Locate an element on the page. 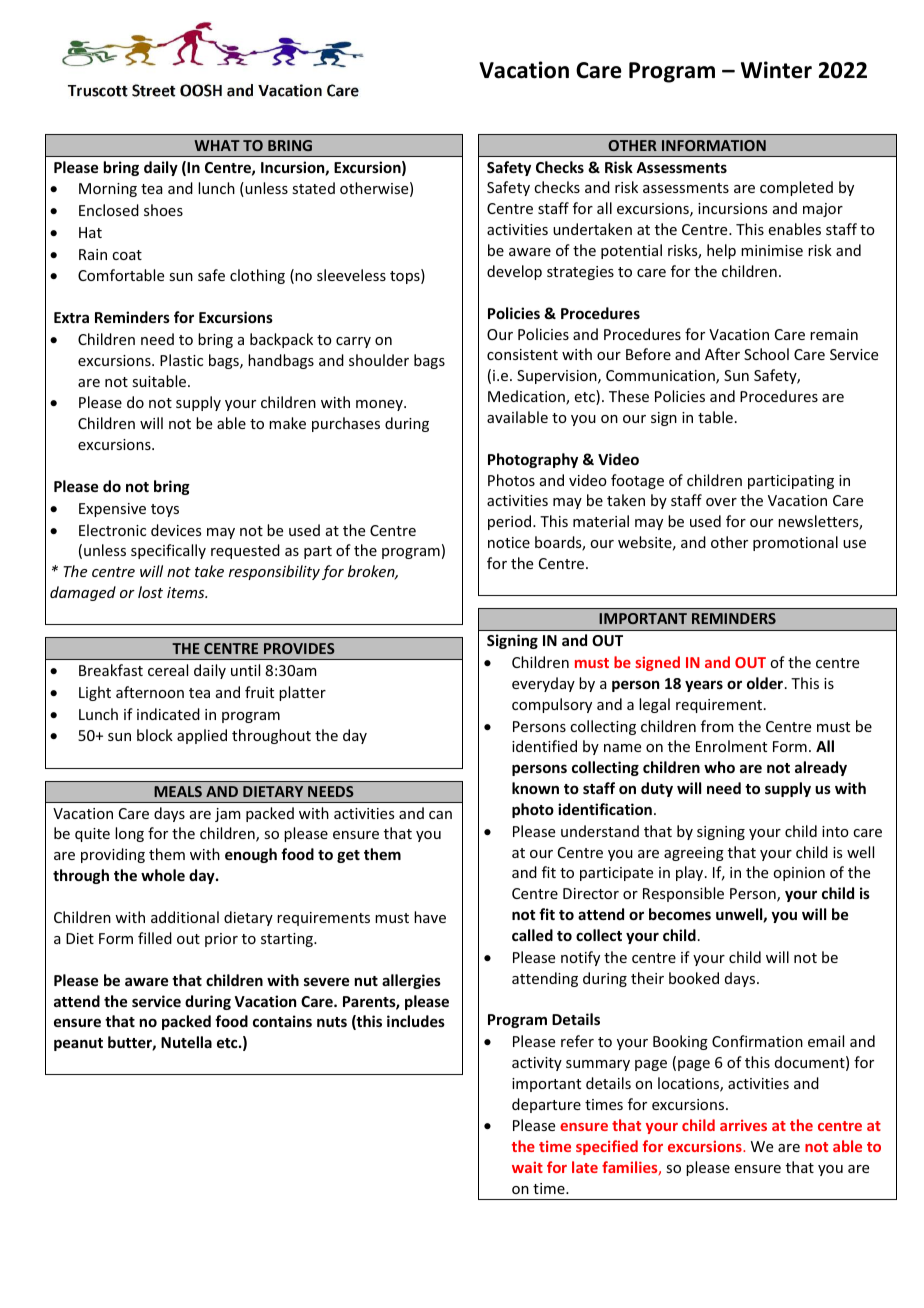  Winter is located at coordinates (776, 70).
